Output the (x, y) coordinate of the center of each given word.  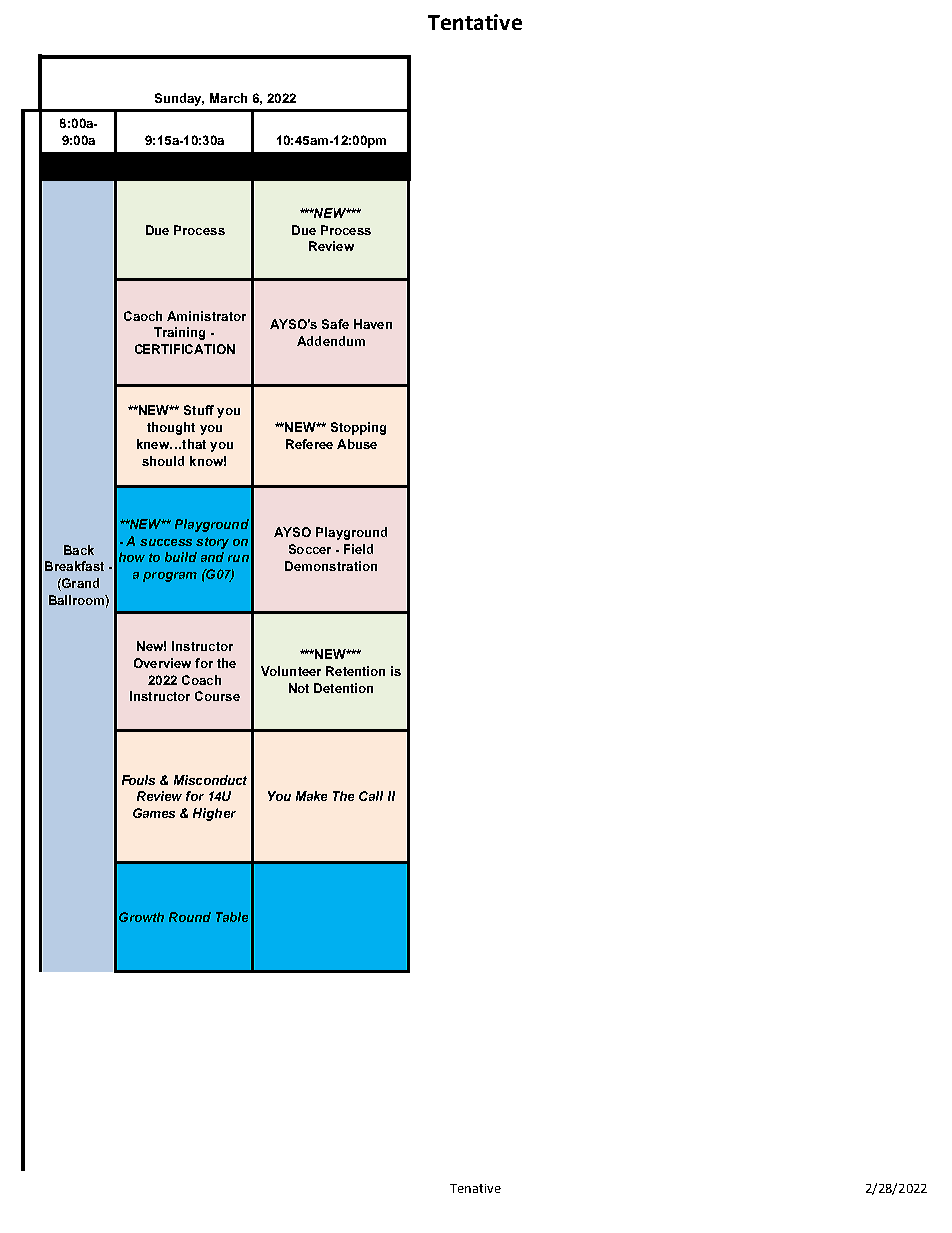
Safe (335, 324)
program (170, 577)
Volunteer (291, 671)
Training (179, 333)
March (228, 98)
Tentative (475, 22)
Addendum (331, 341)
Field (358, 549)
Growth (141, 917)
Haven (373, 324)
